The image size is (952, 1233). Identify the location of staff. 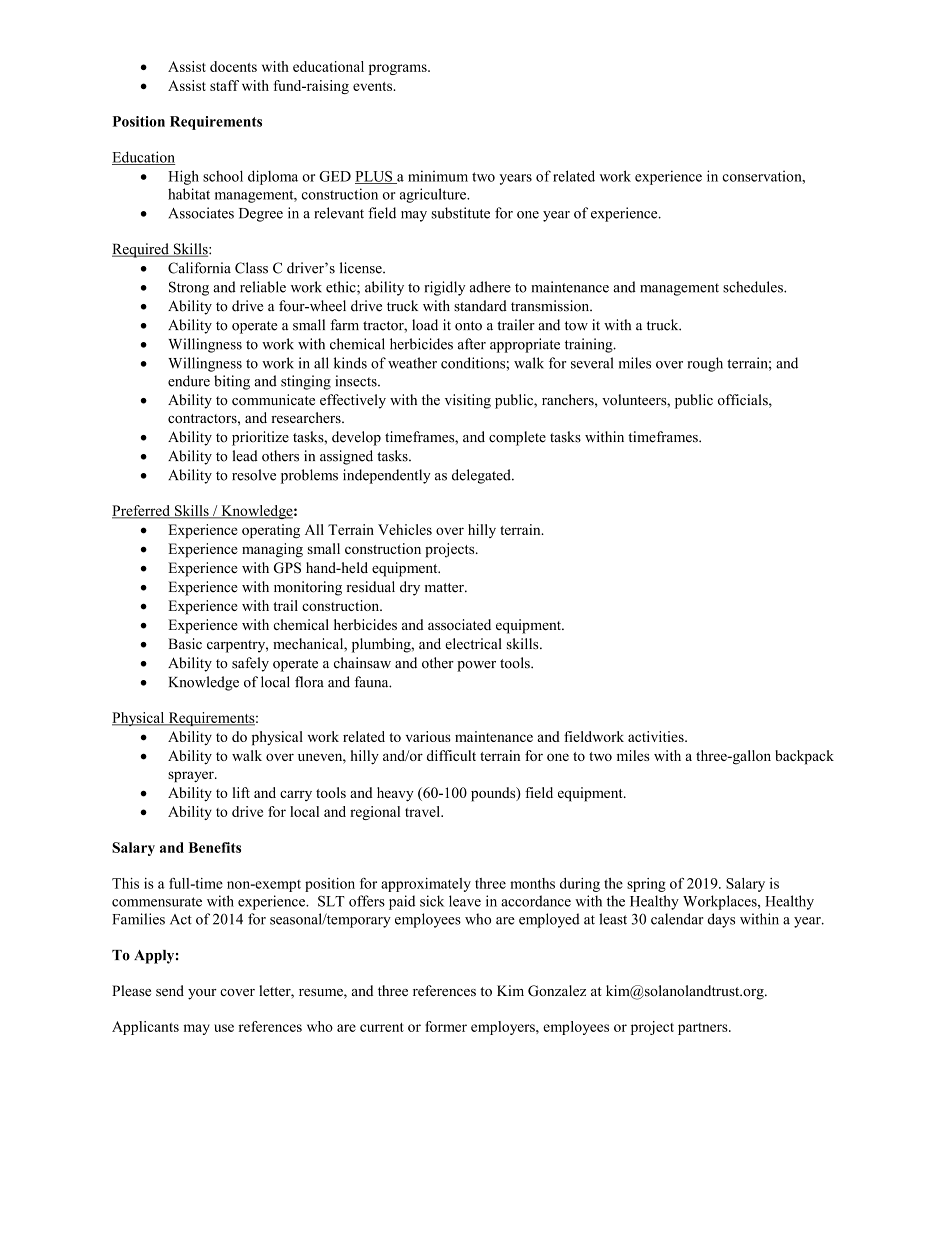
(224, 85).
